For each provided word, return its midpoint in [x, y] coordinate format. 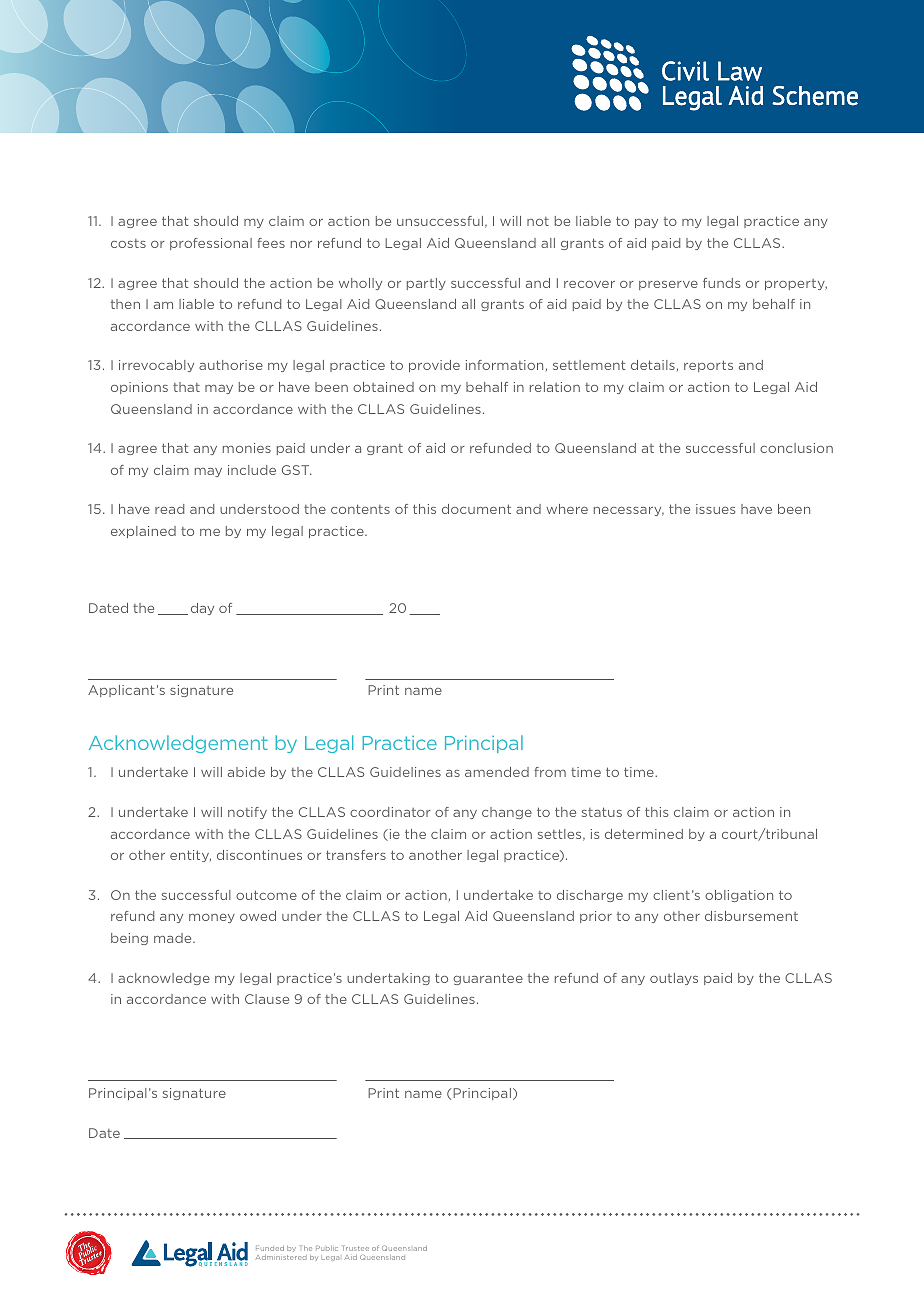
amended [497, 772]
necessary [629, 511]
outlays [674, 979]
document [476, 509]
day [202, 609]
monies [247, 448]
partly [426, 284]
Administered [281, 1257]
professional [211, 244]
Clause [267, 999]
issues [715, 509]
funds [721, 283]
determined [644, 834]
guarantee [488, 979]
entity [190, 856]
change [507, 813]
